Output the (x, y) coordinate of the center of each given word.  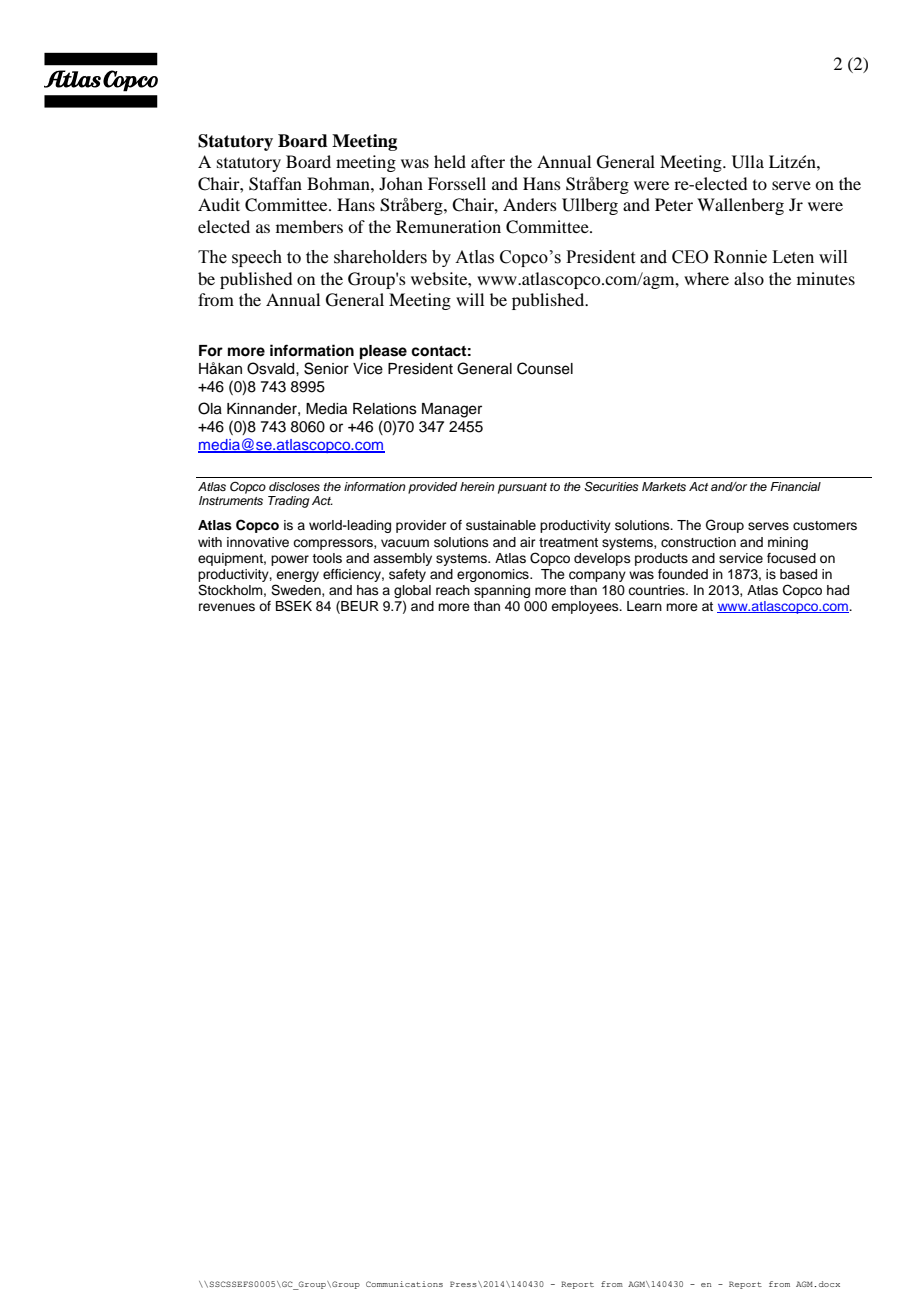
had (838, 590)
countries (657, 590)
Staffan (275, 184)
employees (586, 607)
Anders (530, 204)
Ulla (748, 162)
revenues (227, 607)
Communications (404, 1284)
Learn (644, 606)
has (368, 590)
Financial (795, 486)
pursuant (522, 488)
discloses (294, 486)
